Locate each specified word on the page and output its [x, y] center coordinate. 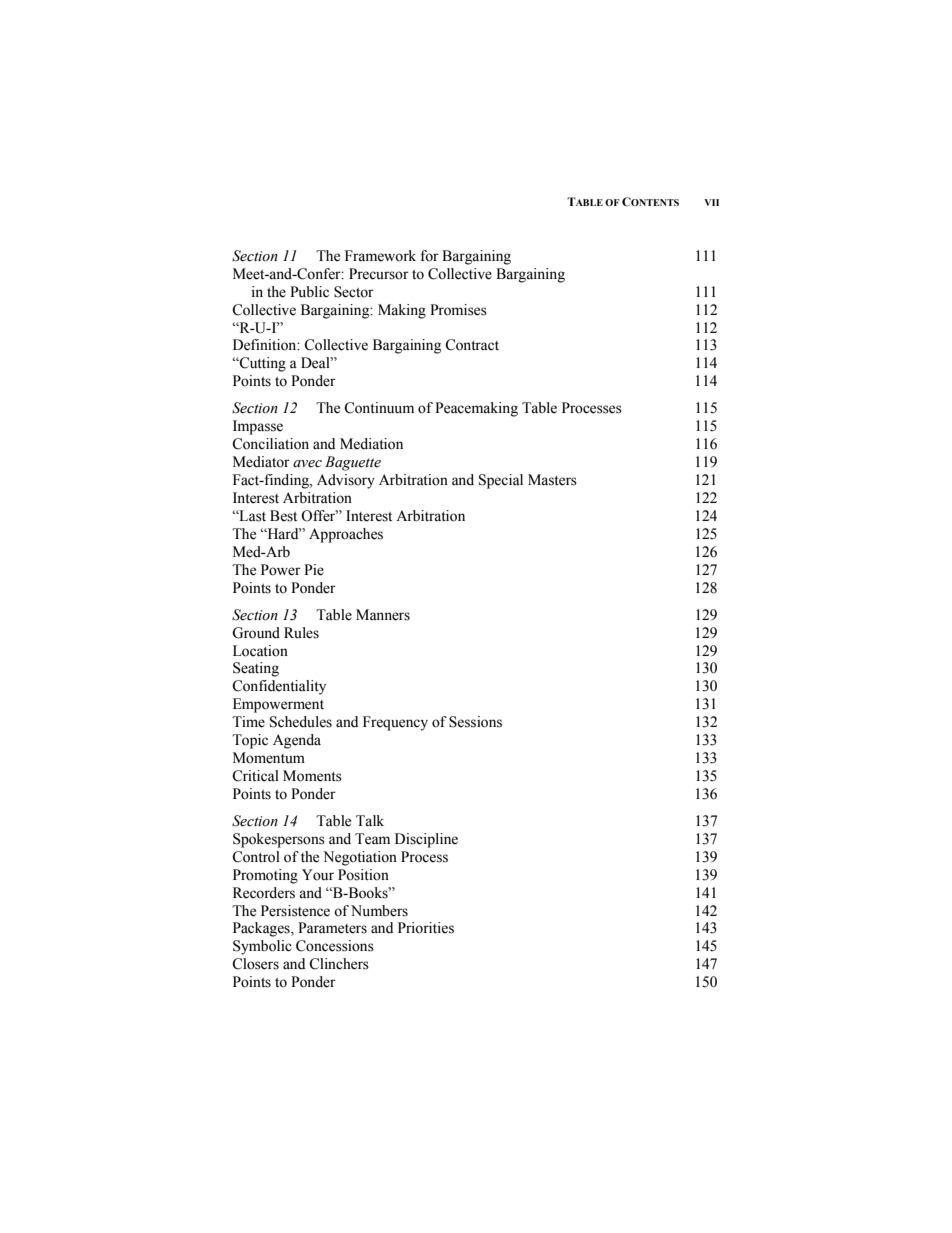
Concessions [335, 946]
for [429, 256]
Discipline [426, 840]
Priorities [426, 928]
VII [711, 202]
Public [309, 292]
